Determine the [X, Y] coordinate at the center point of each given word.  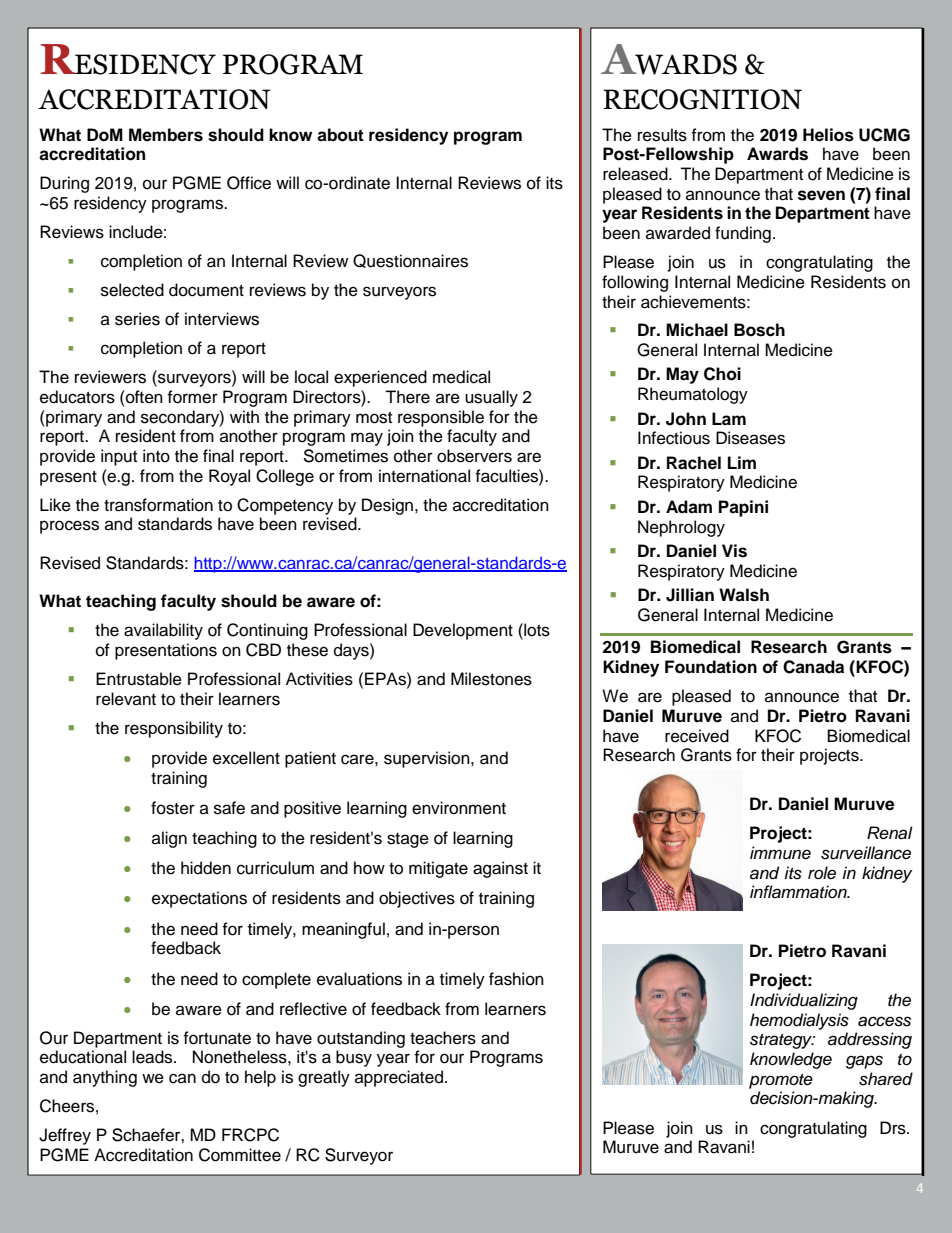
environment [459, 808]
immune [780, 853]
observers [474, 456]
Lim [742, 462]
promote [781, 1081]
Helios [828, 135]
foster [173, 808]
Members [166, 135]
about [340, 135]
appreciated [399, 1078]
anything [105, 1078]
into [156, 456]
